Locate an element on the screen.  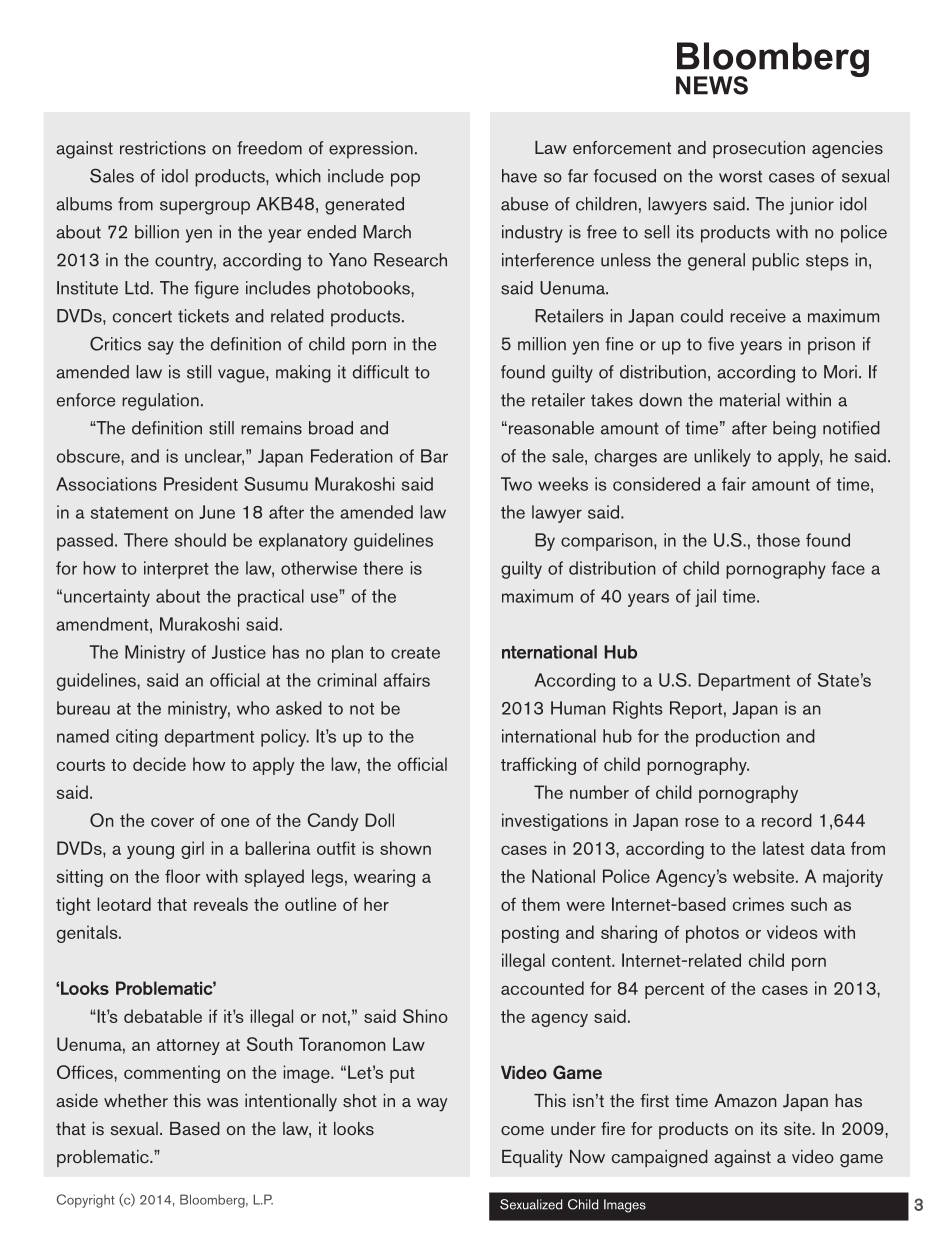
President is located at coordinates (201, 484).
